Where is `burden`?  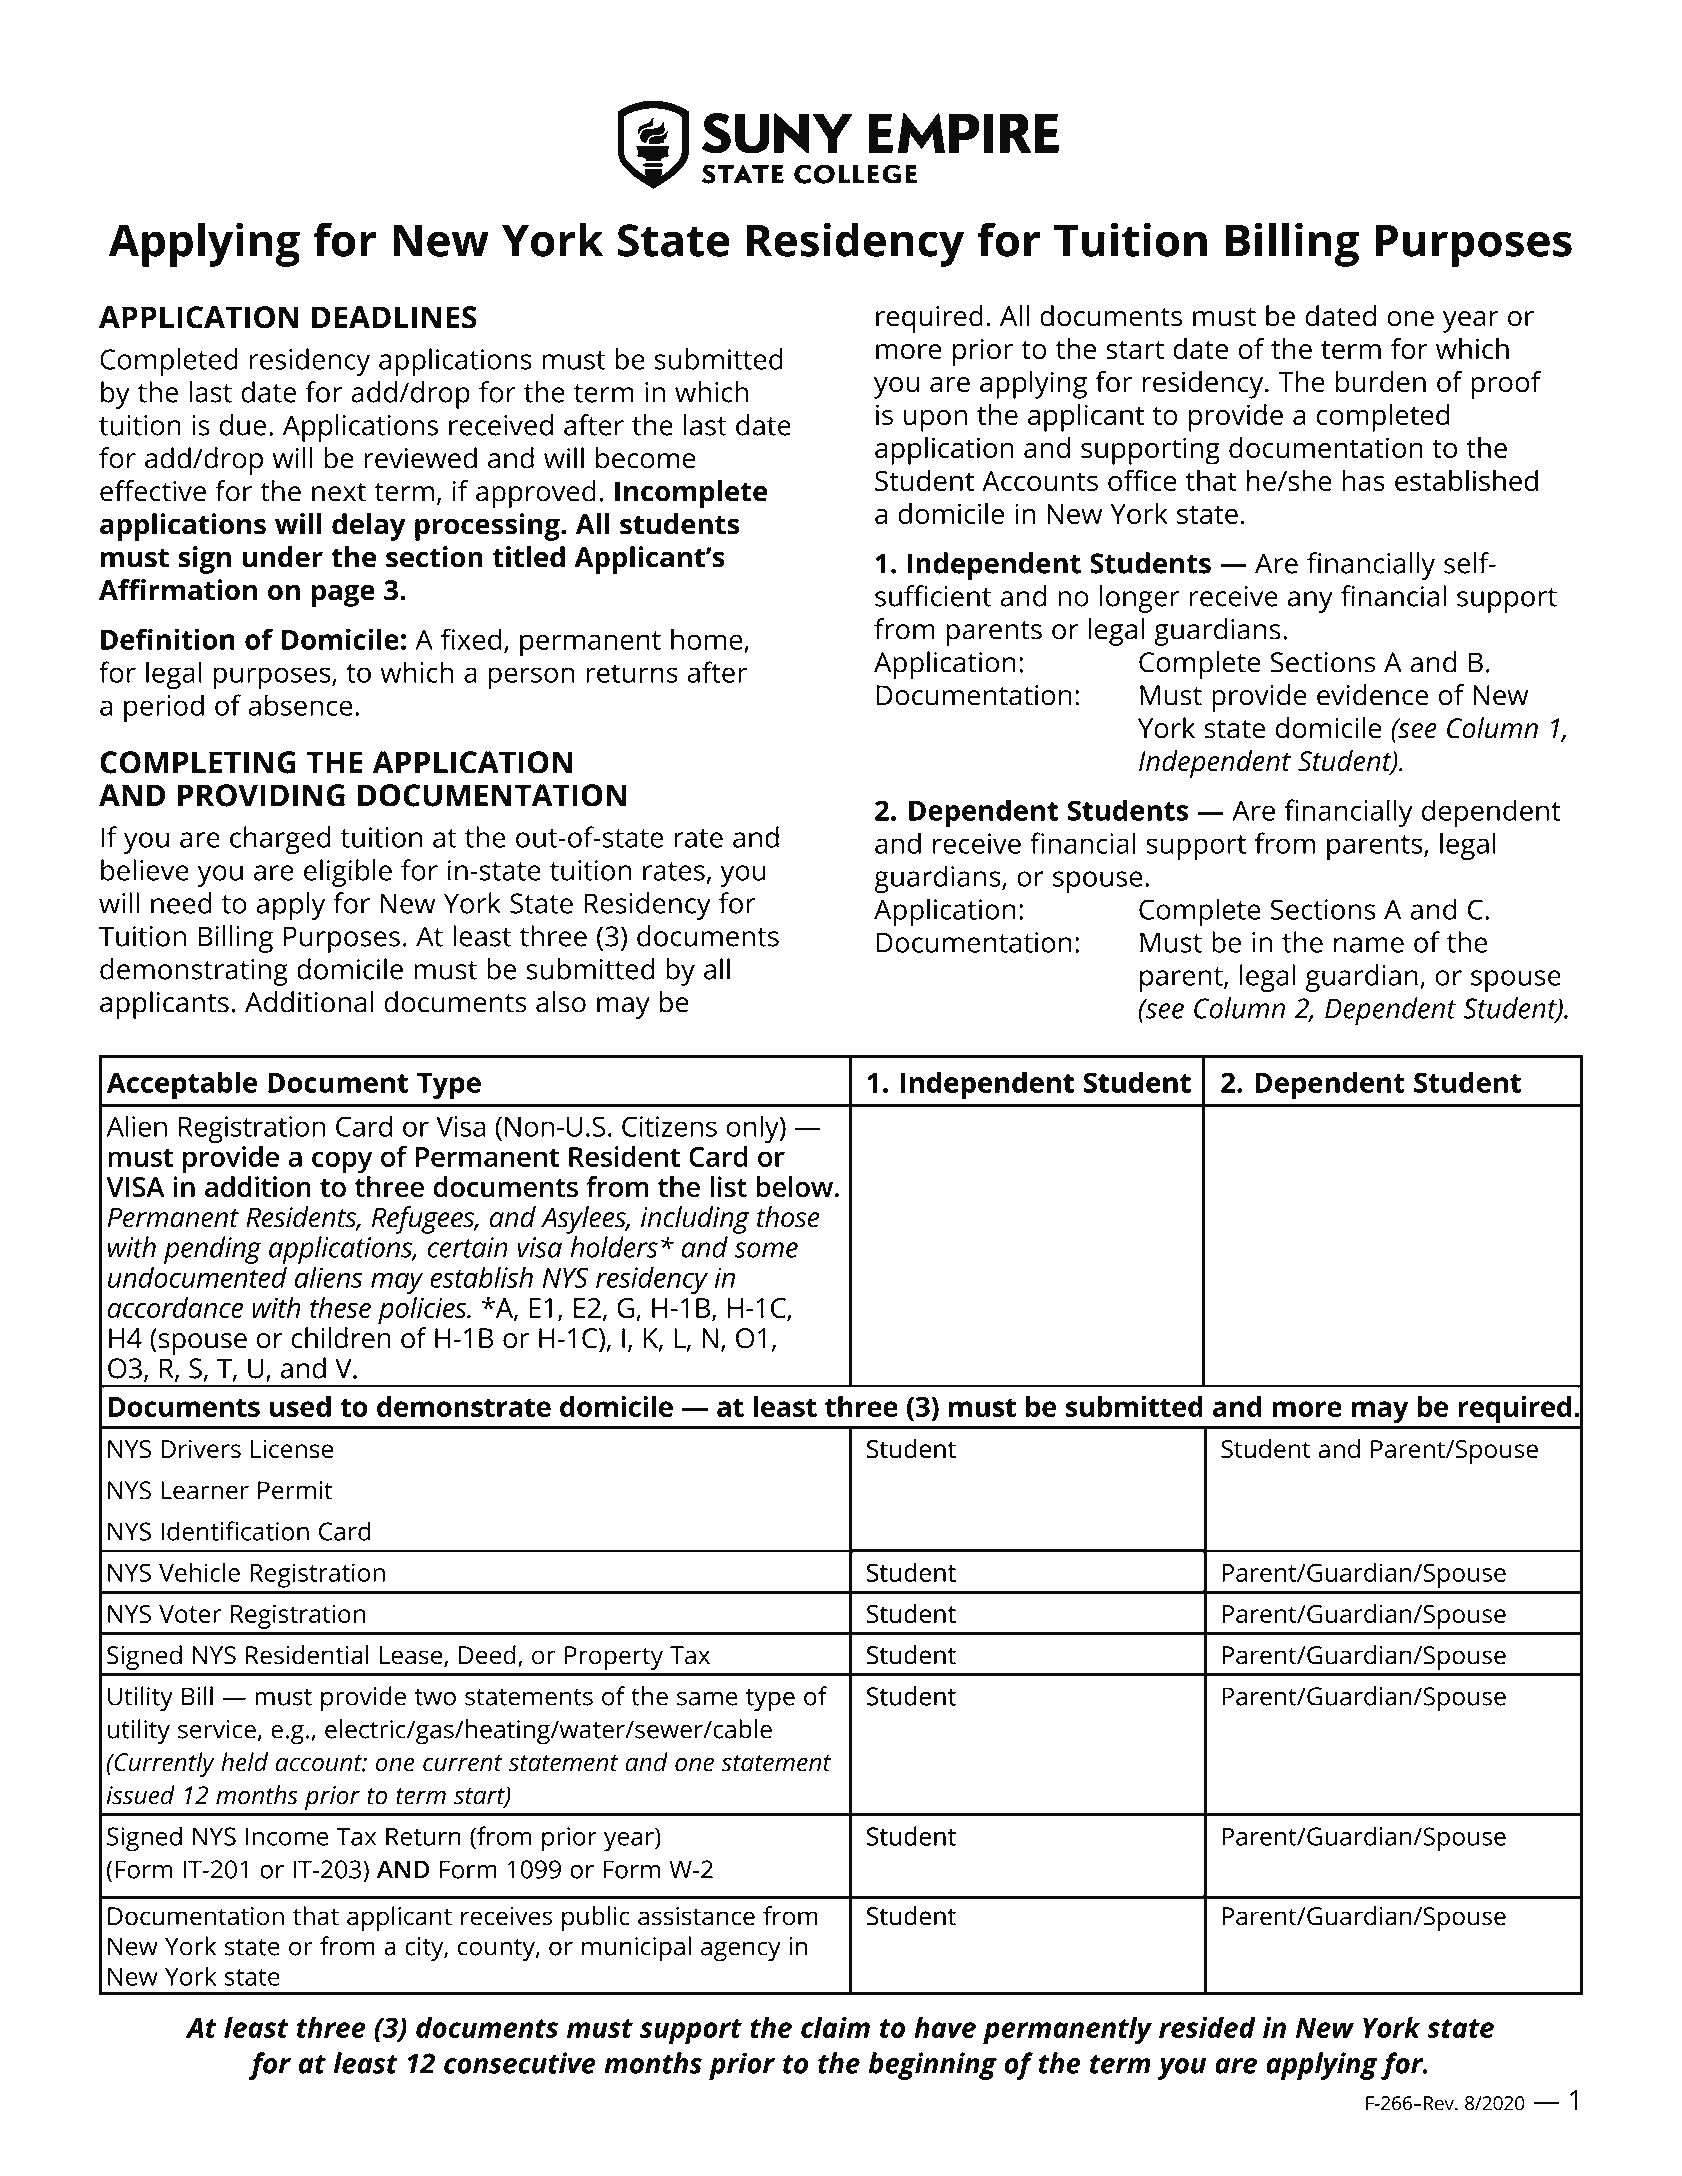 burden is located at coordinates (1381, 382).
